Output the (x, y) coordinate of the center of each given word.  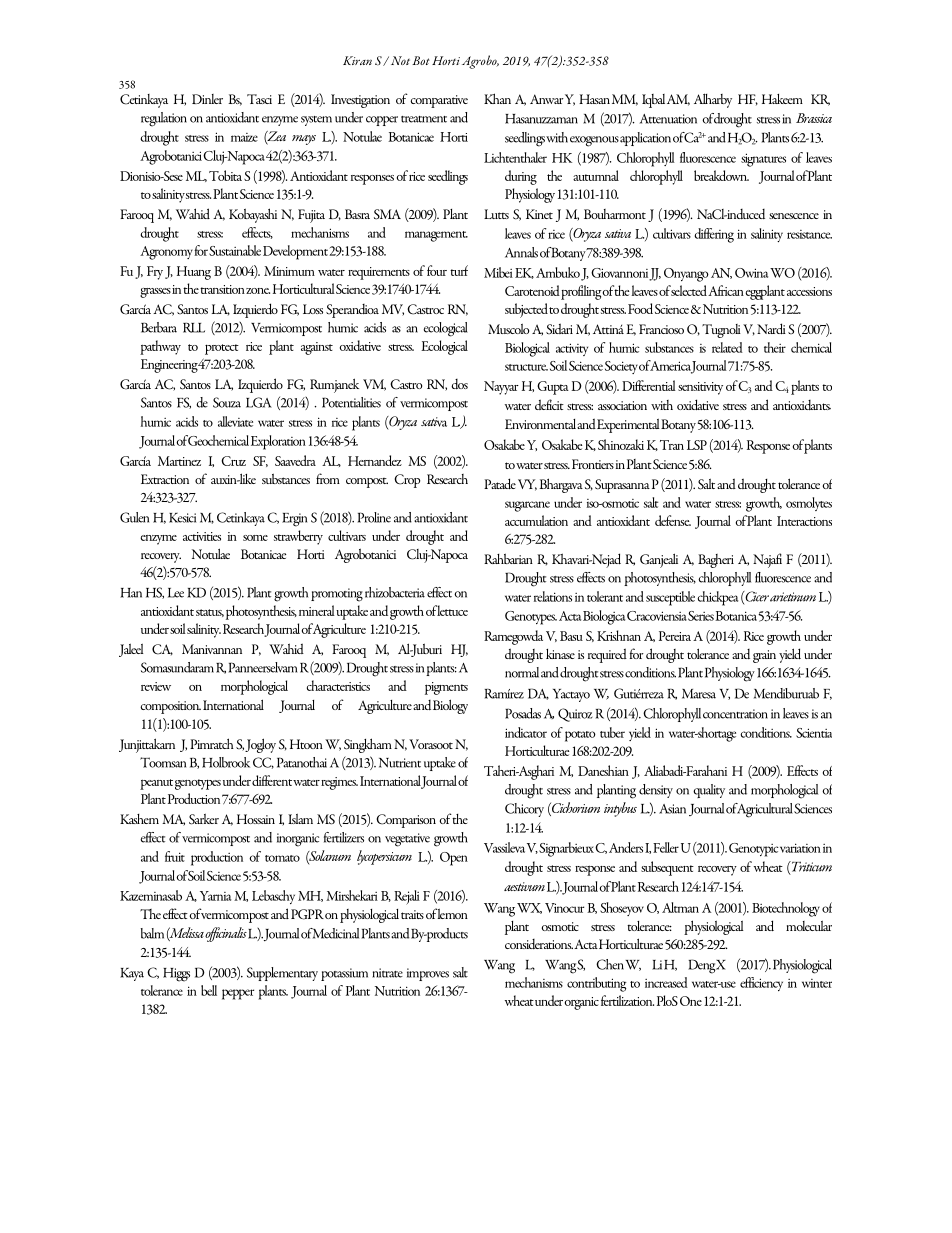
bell (209, 990)
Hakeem (782, 99)
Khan (497, 98)
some (255, 538)
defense (673, 520)
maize (244, 137)
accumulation (536, 520)
